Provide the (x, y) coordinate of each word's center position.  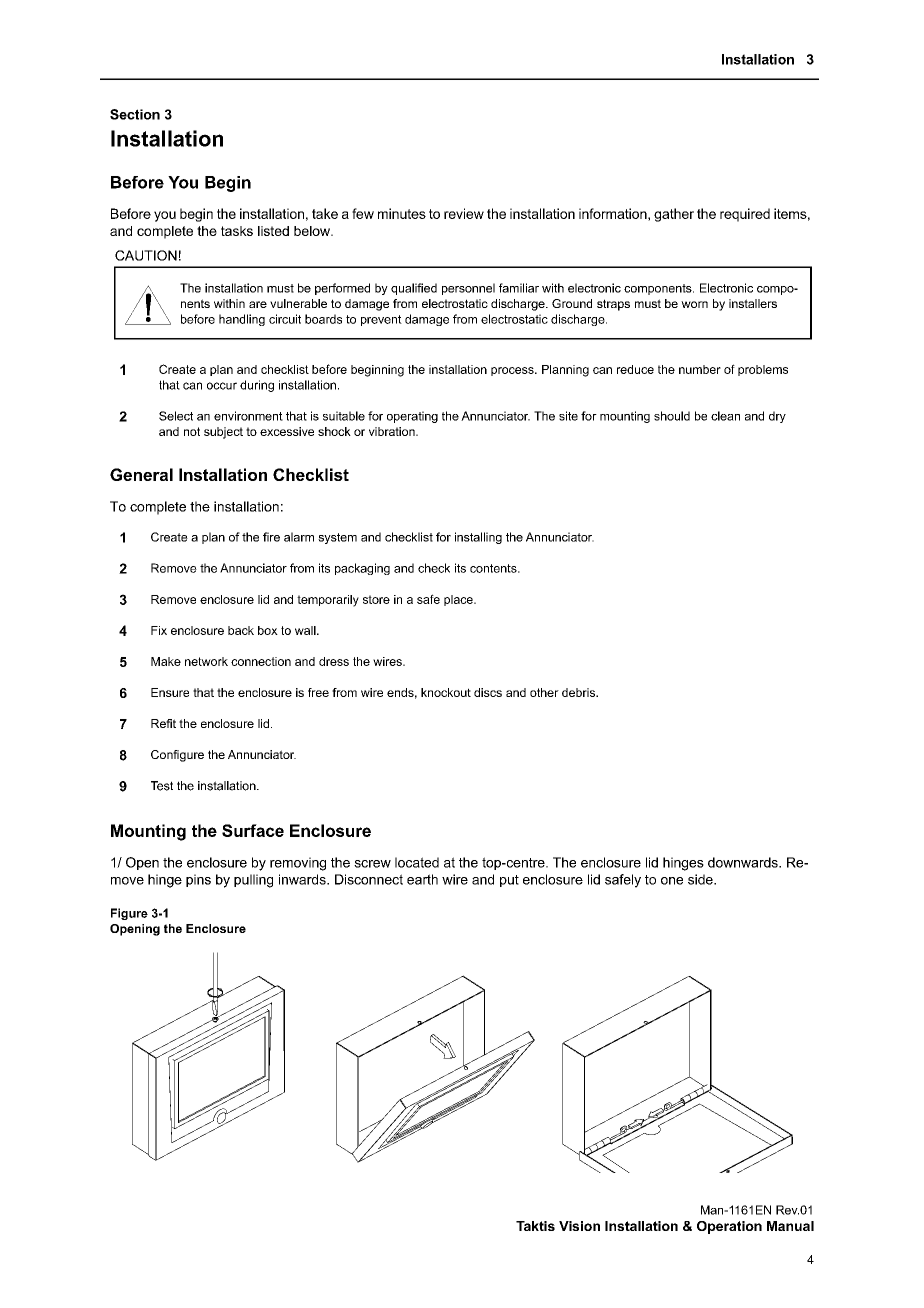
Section (135, 114)
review (464, 213)
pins (198, 880)
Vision (579, 1226)
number (700, 369)
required (745, 215)
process (513, 371)
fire (271, 537)
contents (494, 568)
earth (422, 879)
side (701, 879)
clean (725, 416)
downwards (744, 862)
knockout (446, 692)
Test (162, 786)
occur (222, 386)
